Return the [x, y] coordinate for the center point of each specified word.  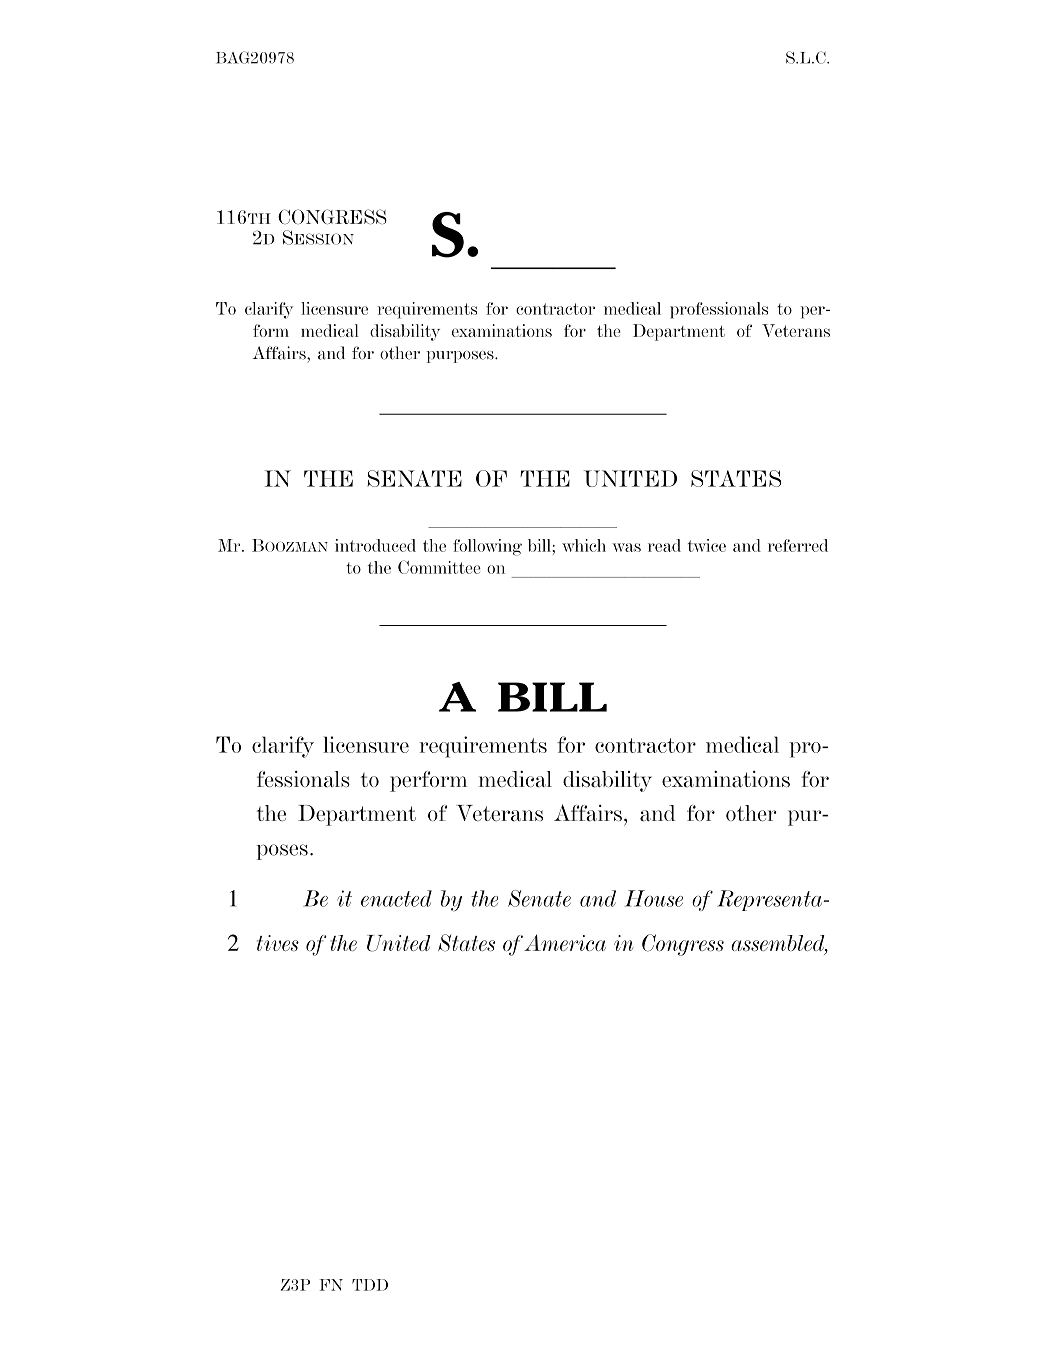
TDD [370, 1285]
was [626, 547]
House [654, 898]
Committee [439, 567]
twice [707, 545]
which [584, 545]
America [565, 942]
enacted [396, 898]
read [664, 545]
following [487, 547]
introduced [375, 545]
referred [798, 545]
